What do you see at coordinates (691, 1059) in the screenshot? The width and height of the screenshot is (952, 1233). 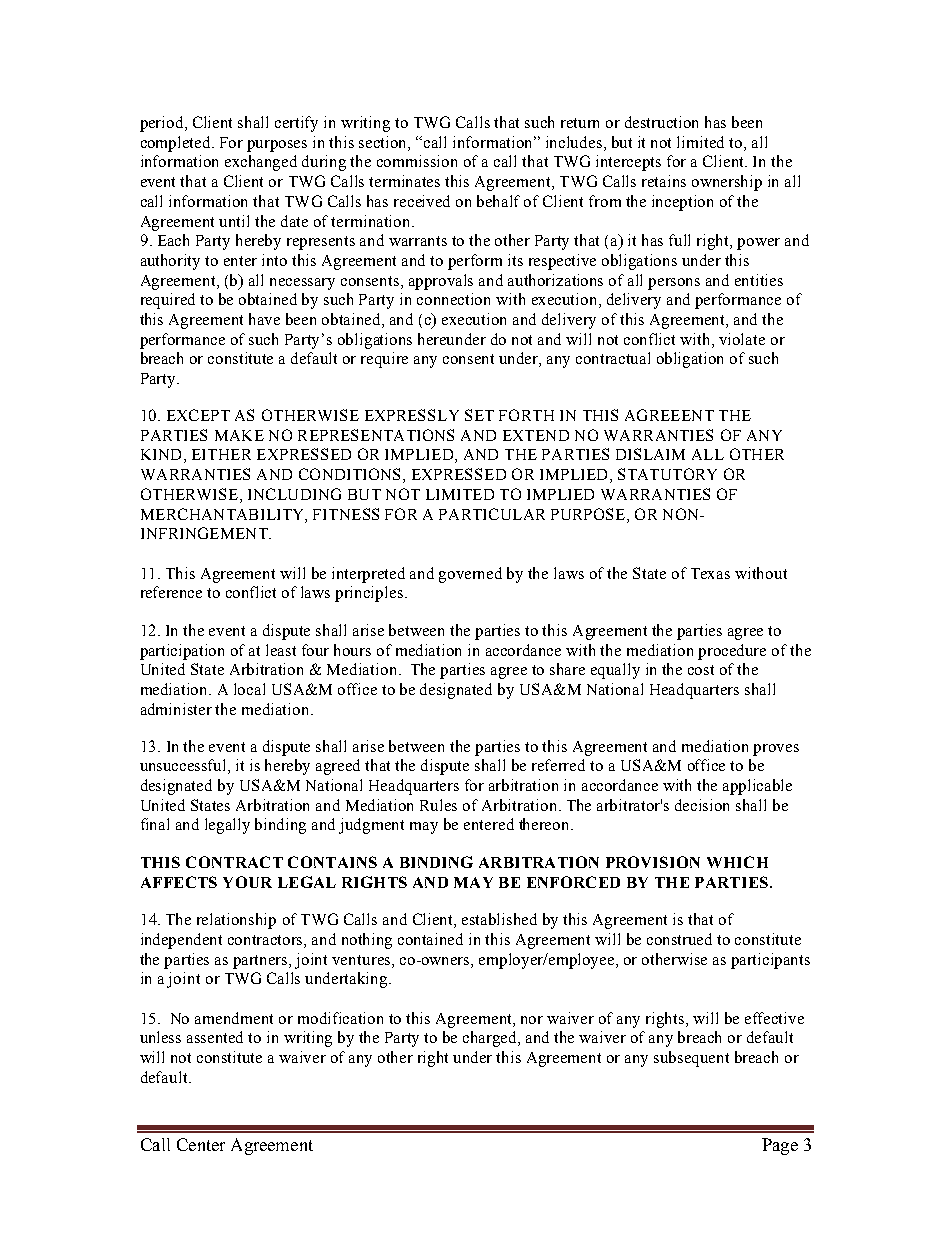 I see `subsequent` at bounding box center [691, 1059].
